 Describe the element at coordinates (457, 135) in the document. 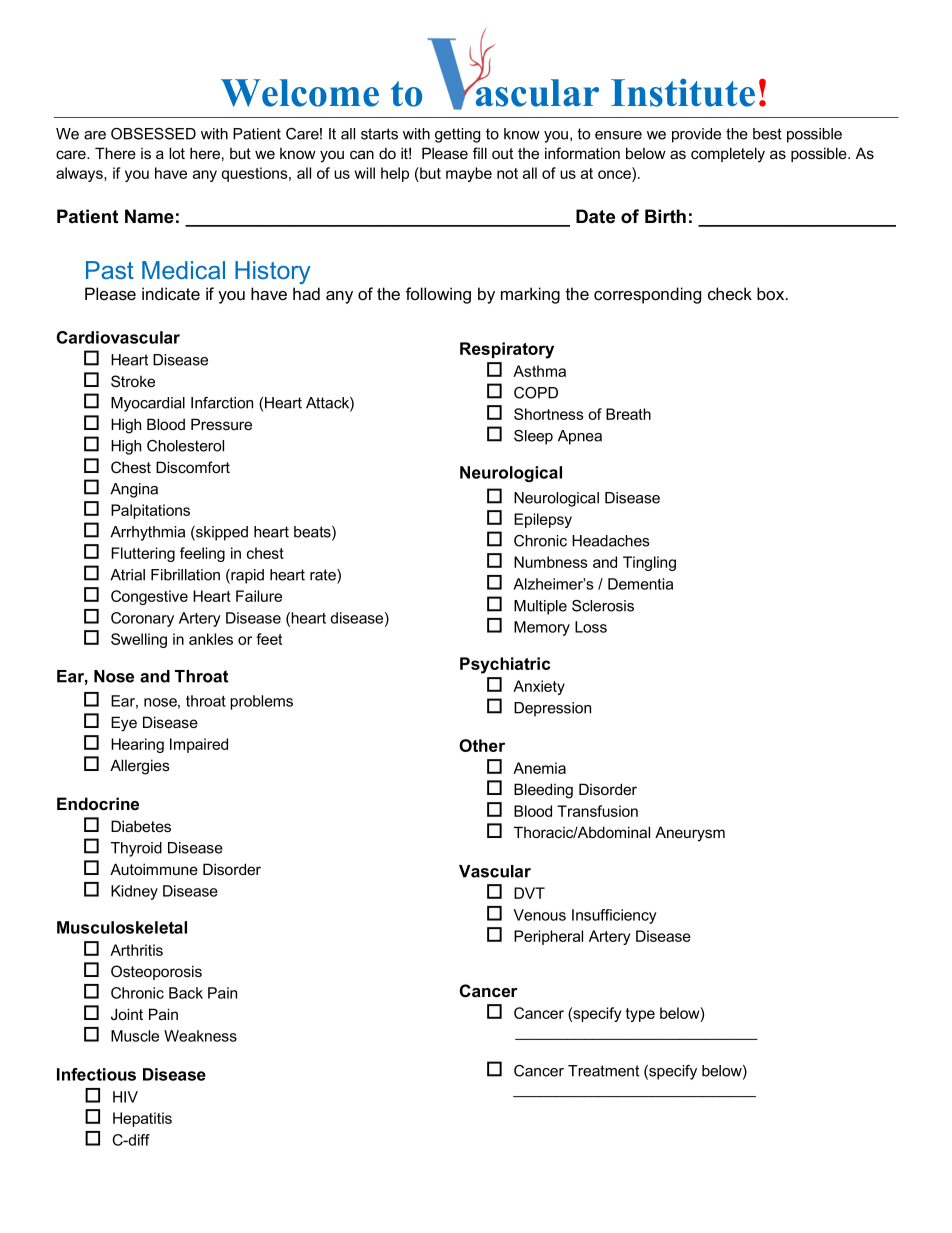

I see `getting` at that location.
